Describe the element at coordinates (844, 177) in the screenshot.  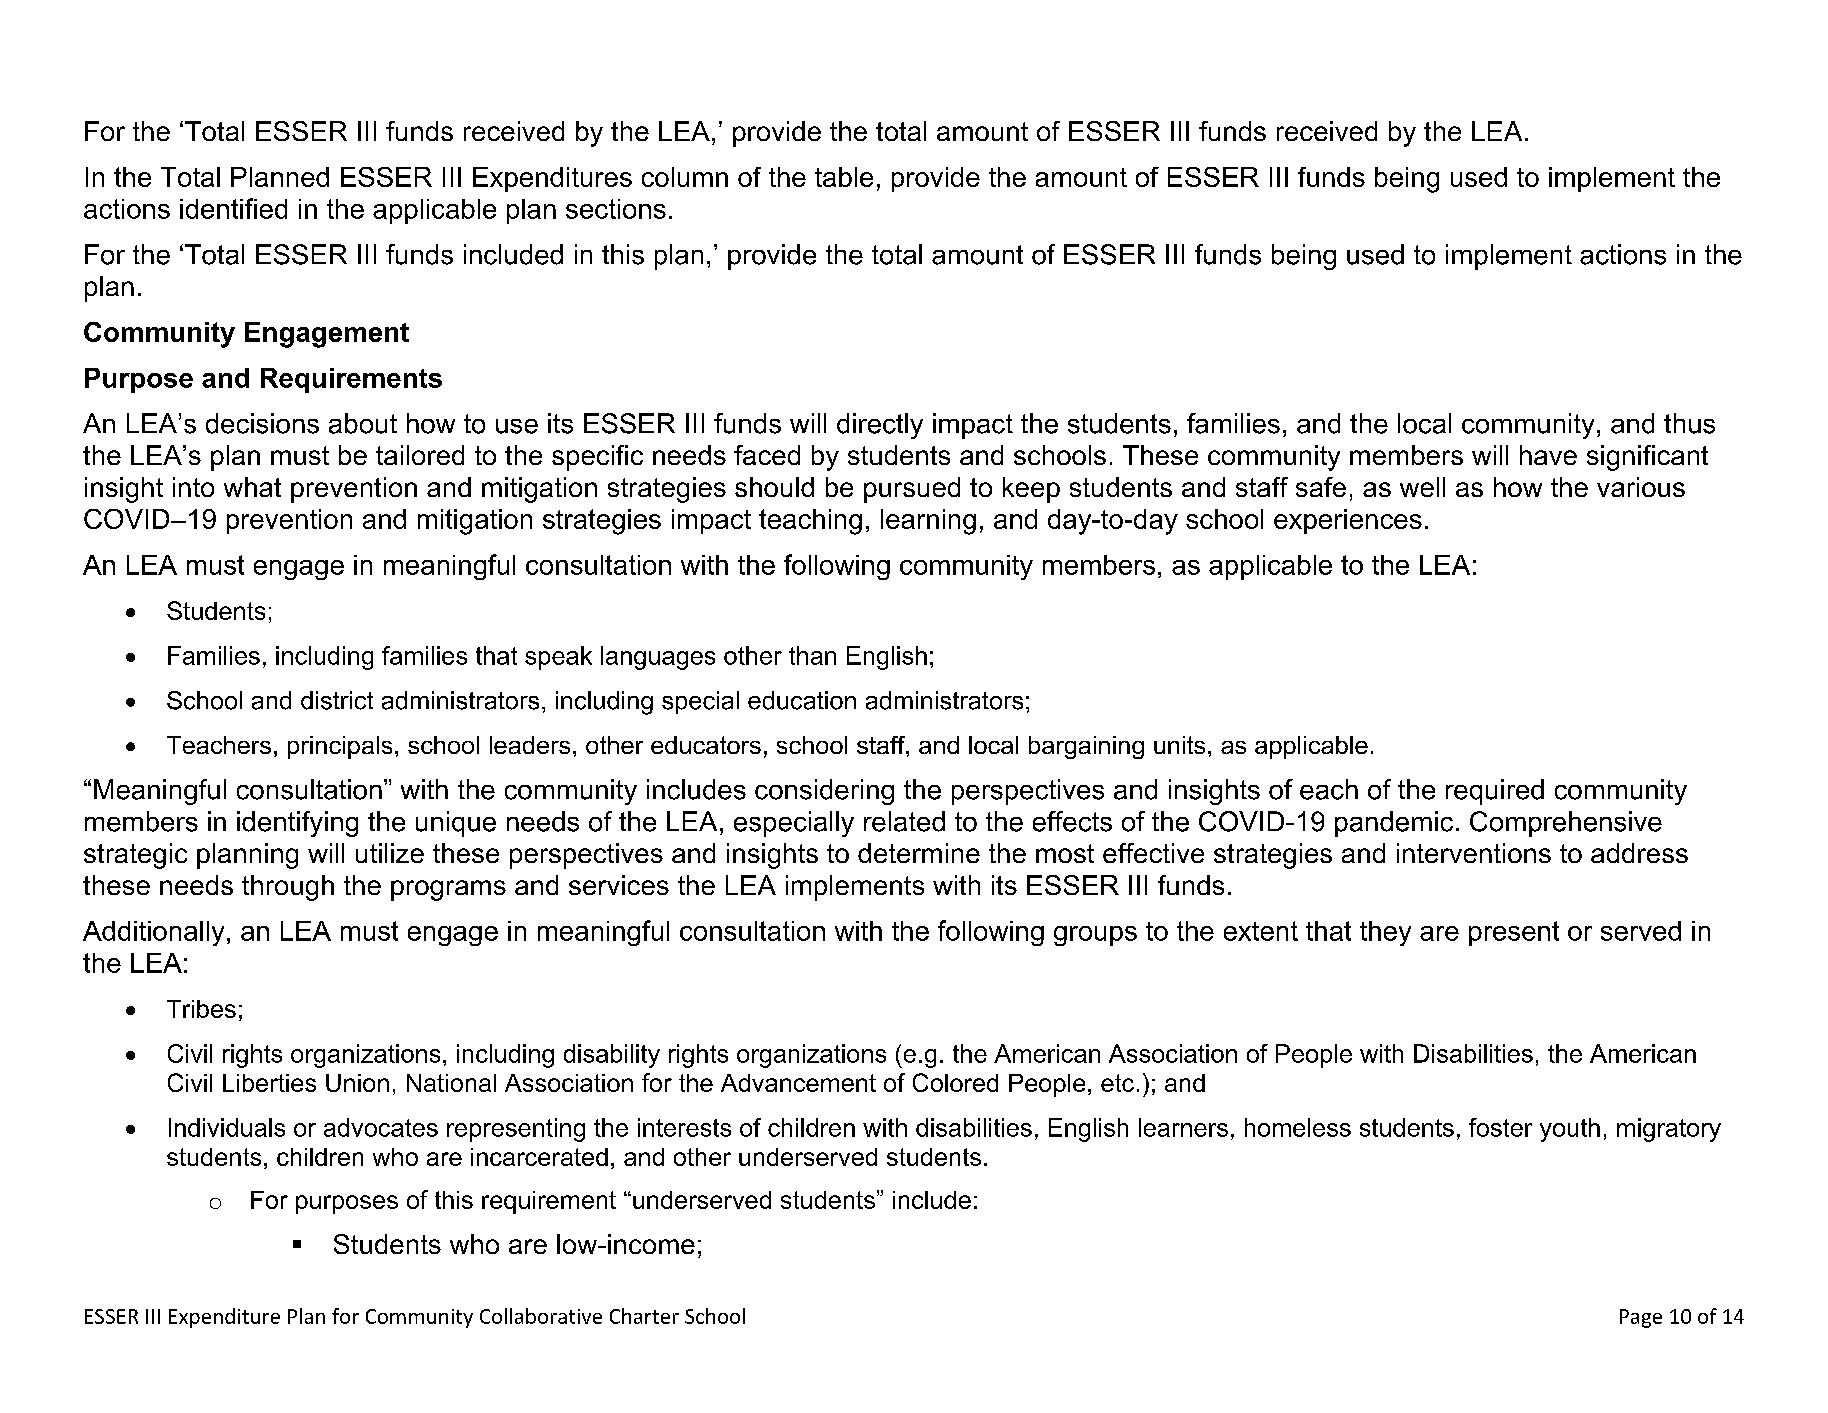
I see `table` at that location.
